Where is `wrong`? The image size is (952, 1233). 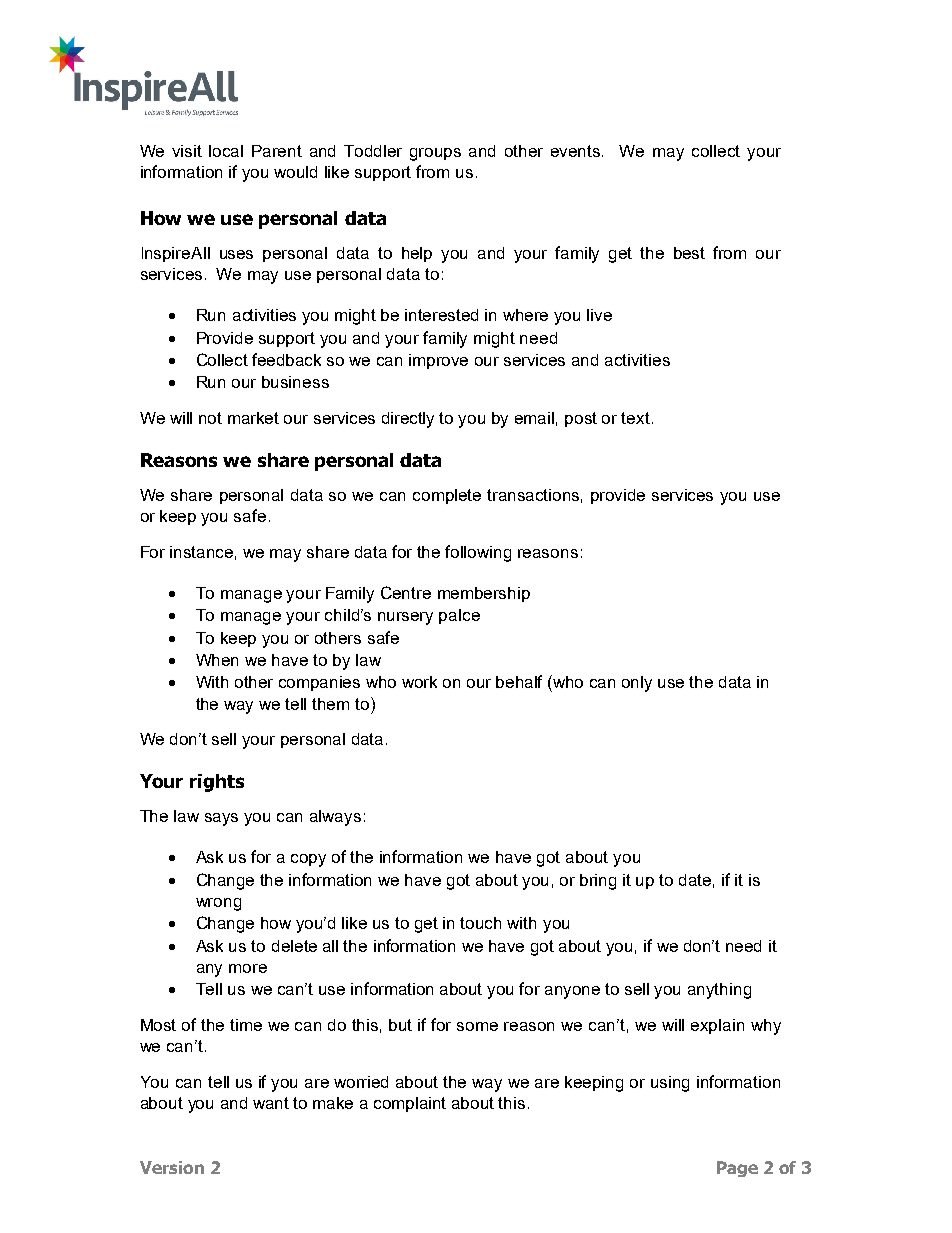
wrong is located at coordinates (218, 904).
